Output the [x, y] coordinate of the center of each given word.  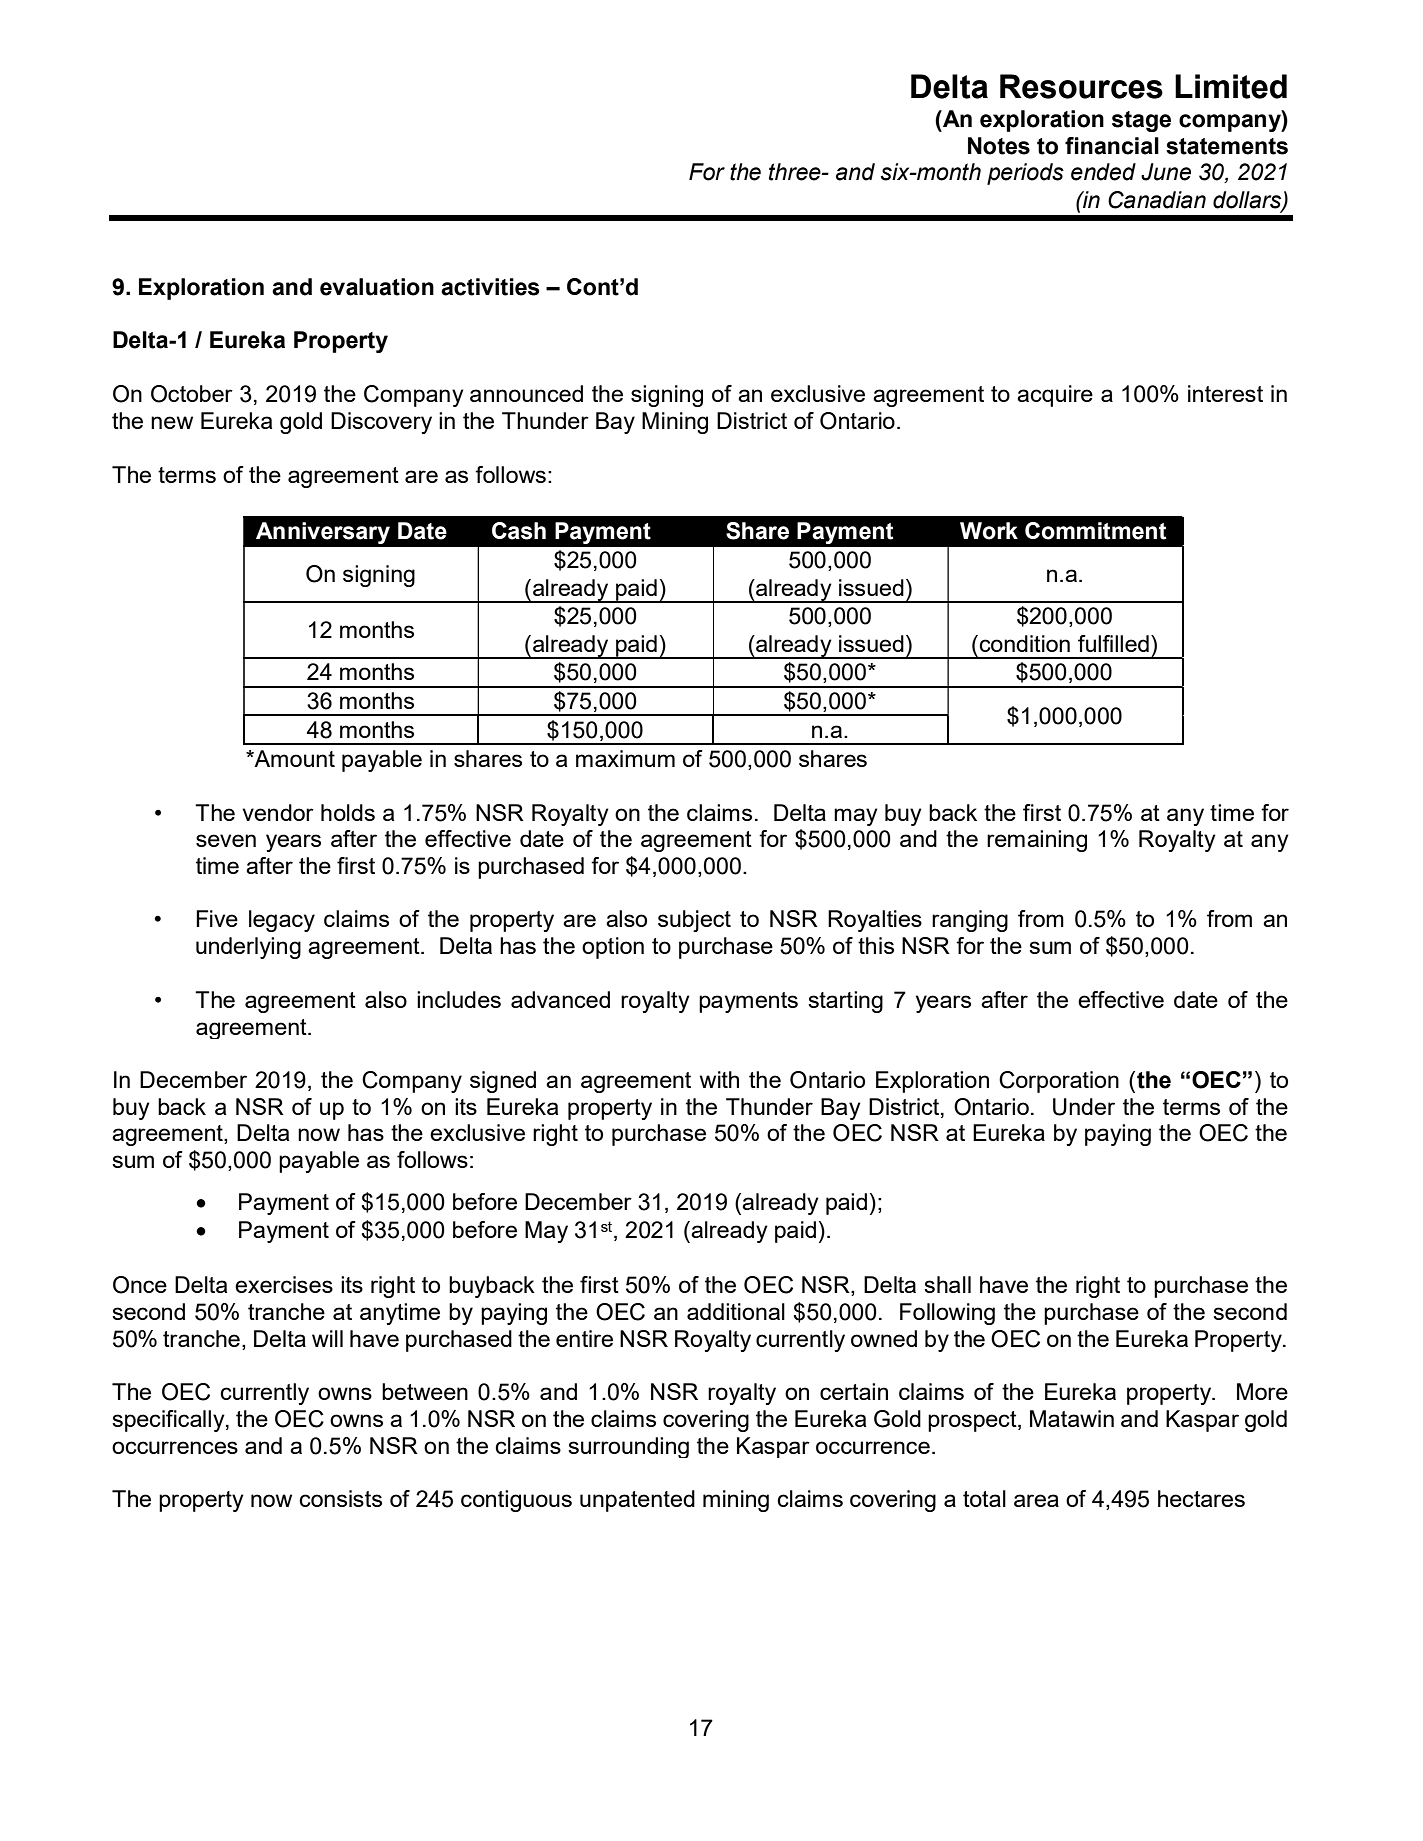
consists [340, 1498]
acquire [1055, 396]
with [719, 1079]
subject [694, 921]
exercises [284, 1284]
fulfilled [1113, 643]
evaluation [377, 287]
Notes [999, 146]
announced [526, 393]
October [192, 394]
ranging [970, 921]
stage [1141, 121]
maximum [625, 758]
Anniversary [323, 533]
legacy [282, 921]
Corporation [1059, 1082]
